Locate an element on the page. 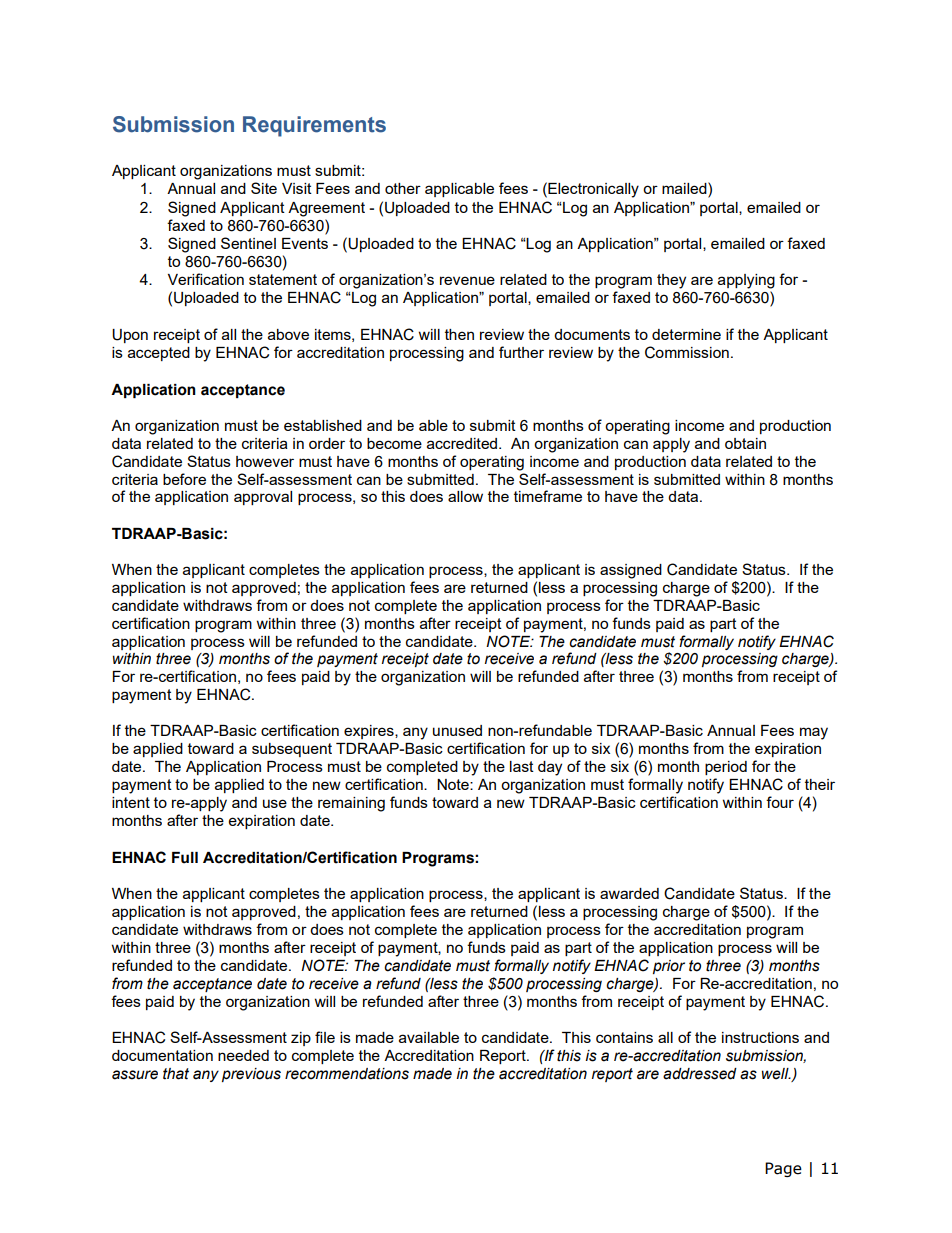 This page has width=952, height=1233. period is located at coordinates (726, 768).
